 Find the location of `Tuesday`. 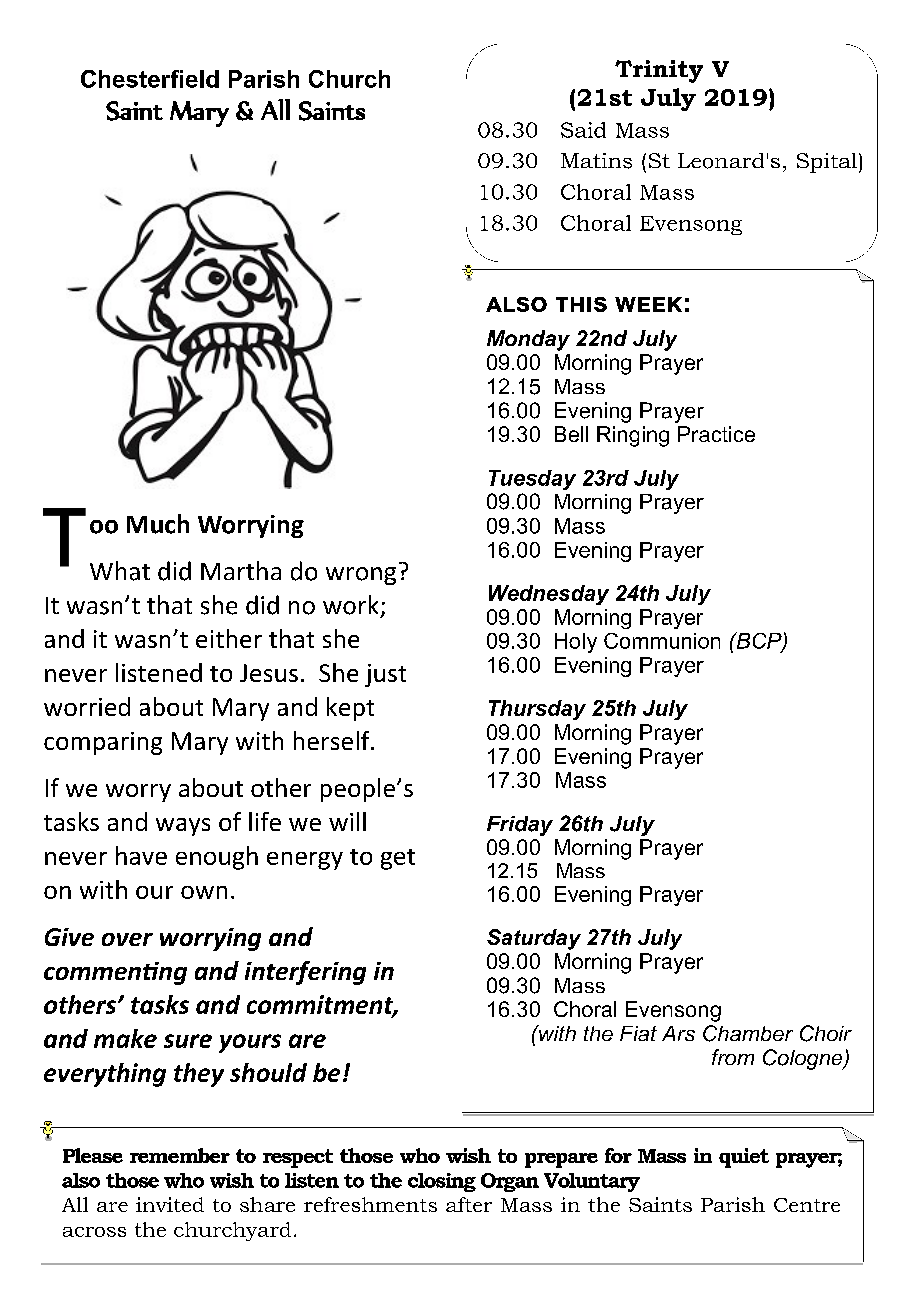

Tuesday is located at coordinates (532, 480).
